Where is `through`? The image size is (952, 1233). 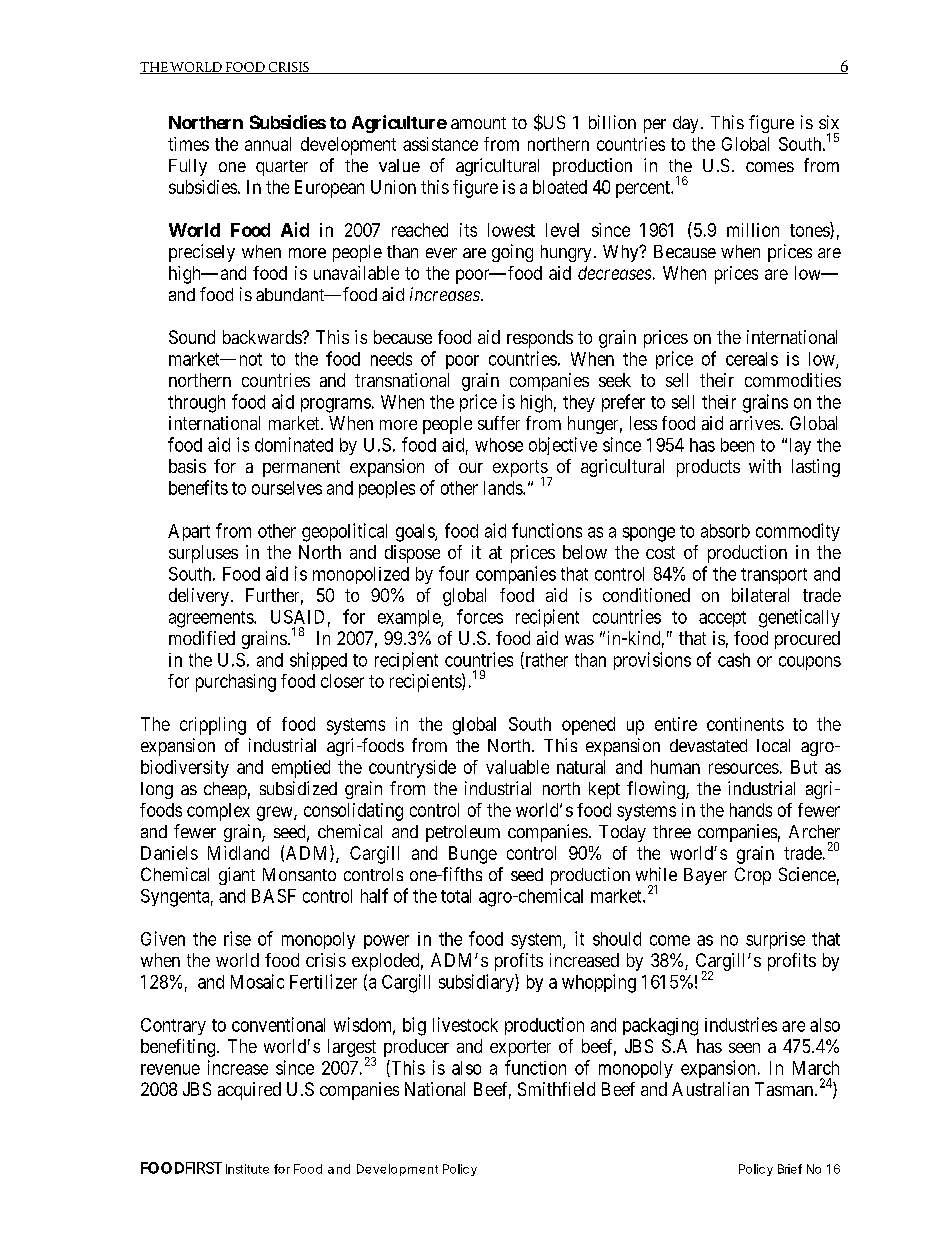
through is located at coordinates (196, 404).
